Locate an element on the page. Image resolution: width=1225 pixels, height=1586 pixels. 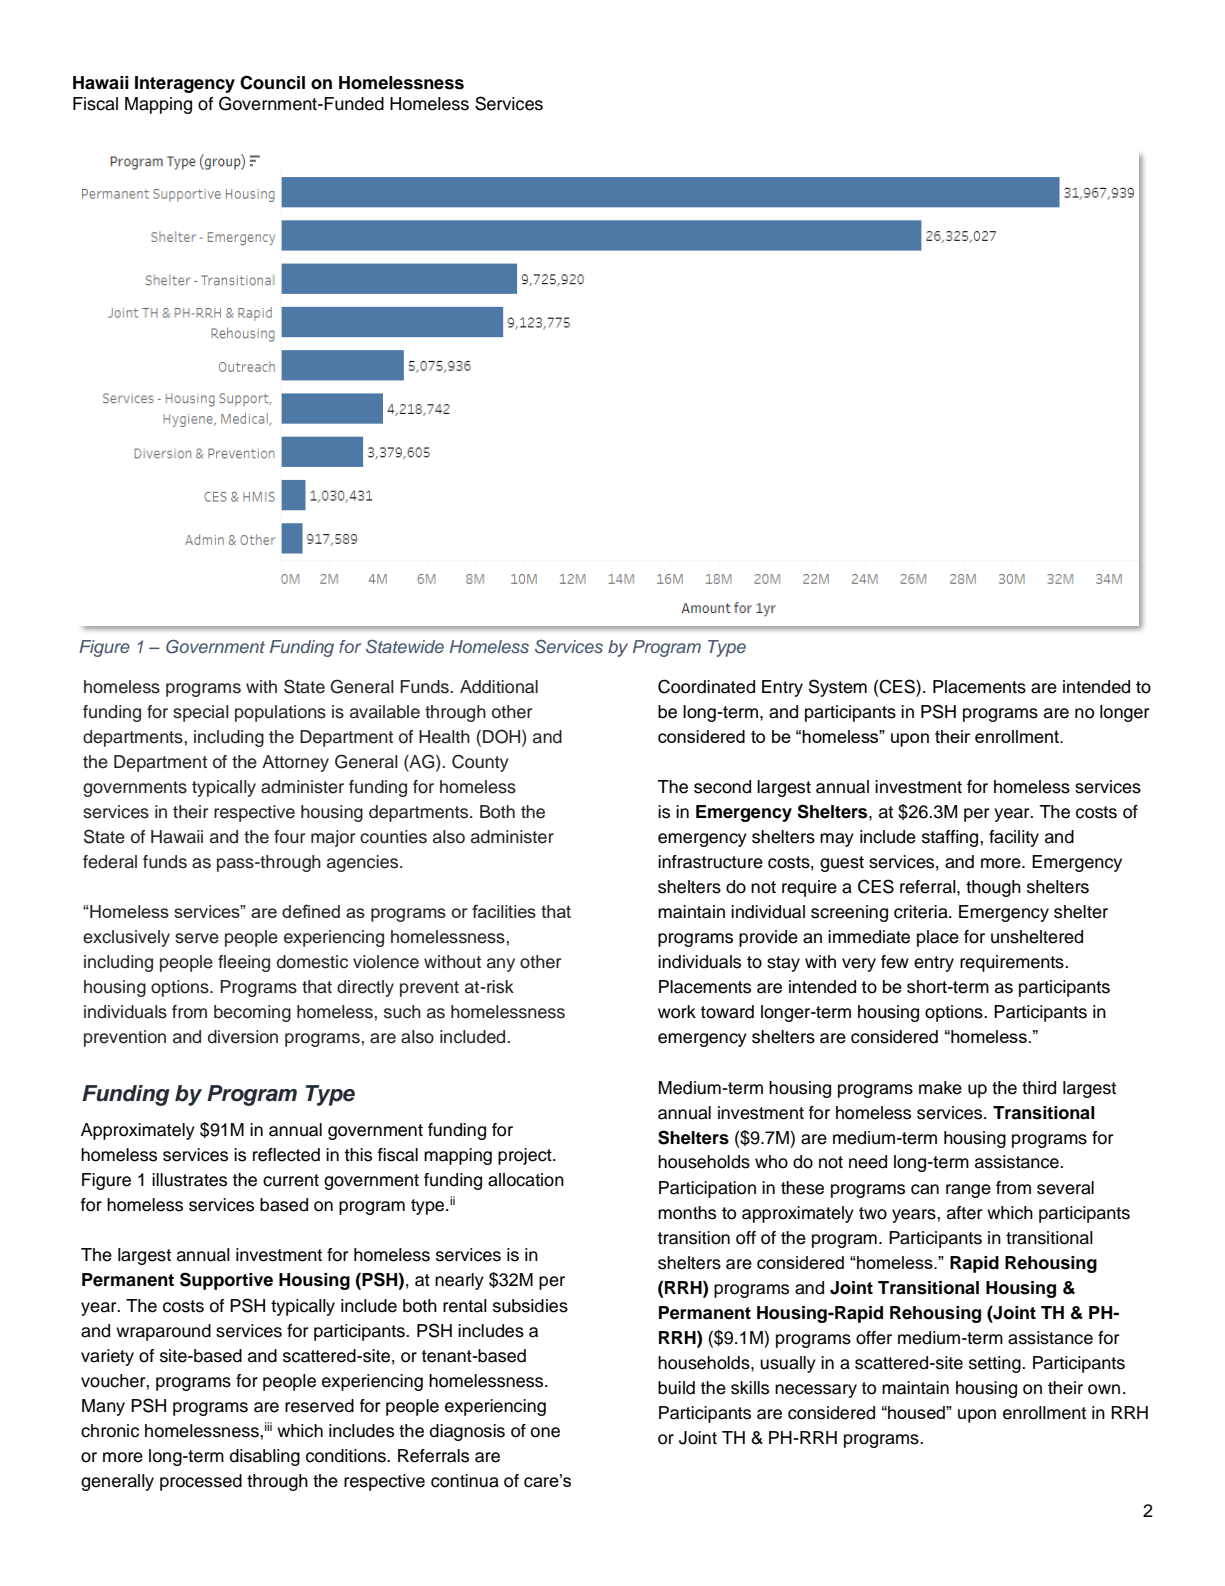
Council is located at coordinates (272, 82).
